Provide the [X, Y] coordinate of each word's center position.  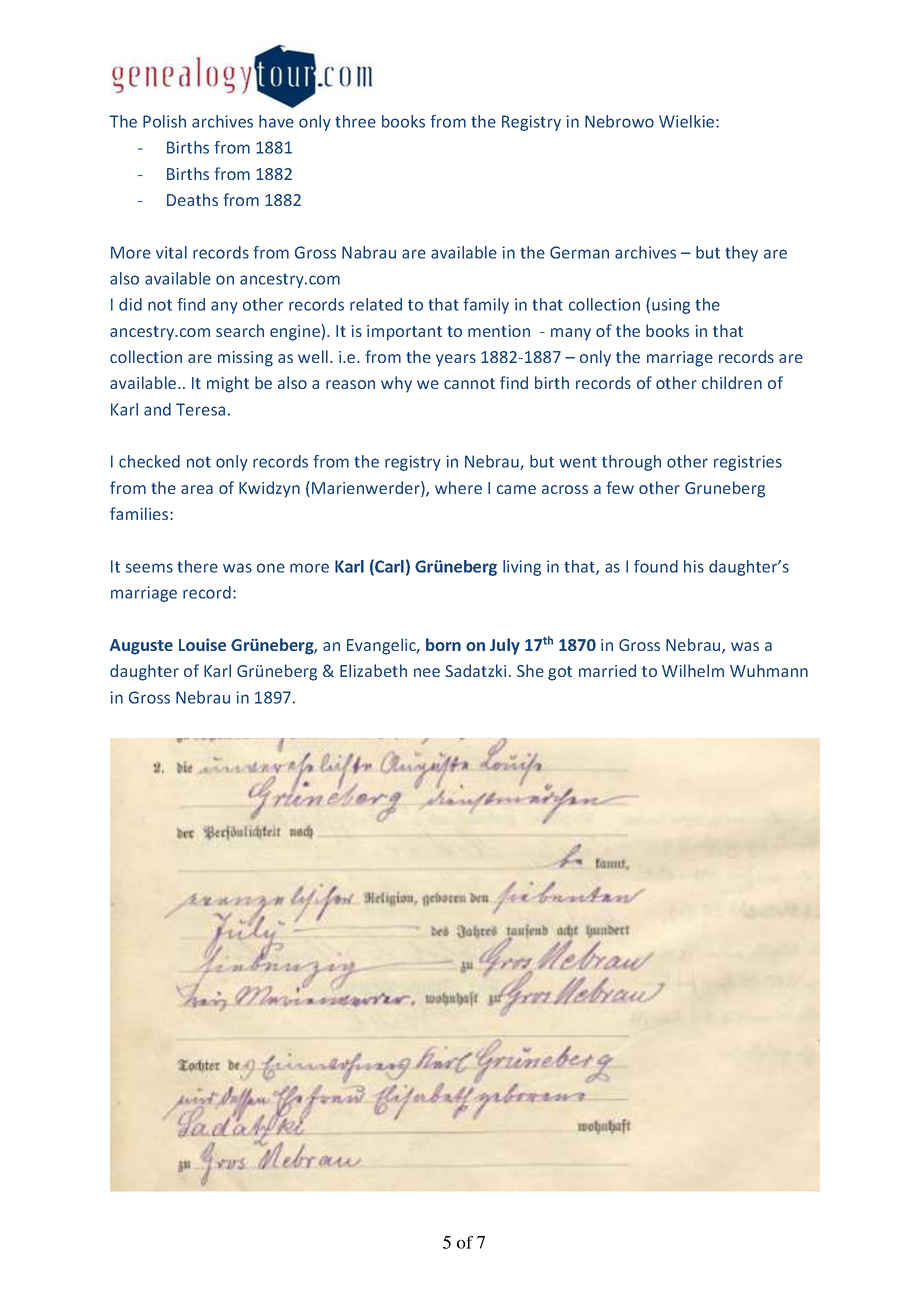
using [671, 306]
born [443, 644]
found [656, 566]
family [486, 306]
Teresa [200, 409]
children [732, 382]
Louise [202, 644]
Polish [164, 121]
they [741, 254]
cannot [469, 383]
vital [171, 252]
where [458, 487]
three [355, 121]
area [197, 489]
